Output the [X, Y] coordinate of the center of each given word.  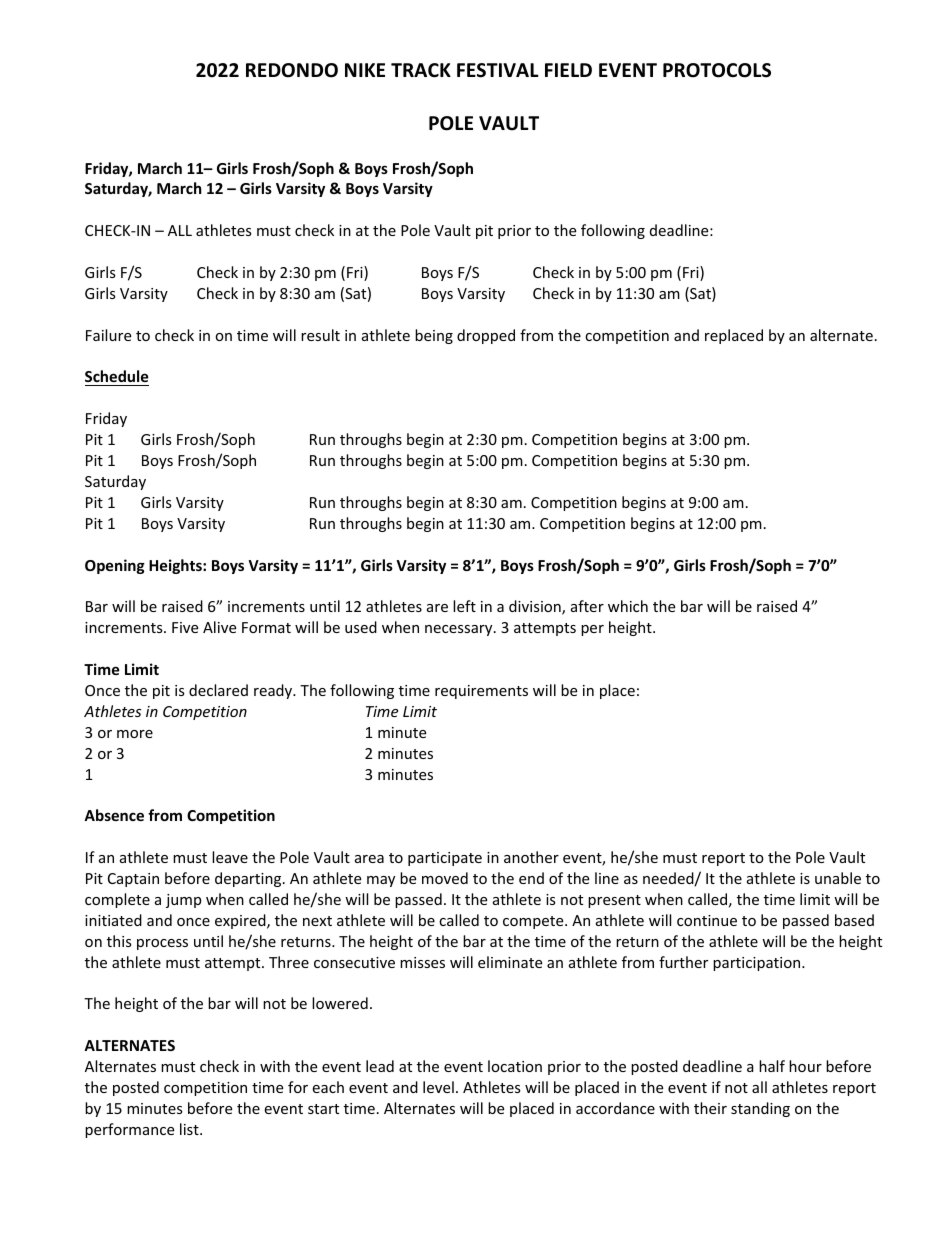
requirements [481, 692]
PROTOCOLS [717, 70]
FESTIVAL [498, 70]
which [628, 606]
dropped [486, 336]
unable [838, 878]
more [135, 734]
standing [760, 1109]
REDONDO [292, 70]
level [438, 1087]
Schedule [117, 378]
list [190, 1129]
